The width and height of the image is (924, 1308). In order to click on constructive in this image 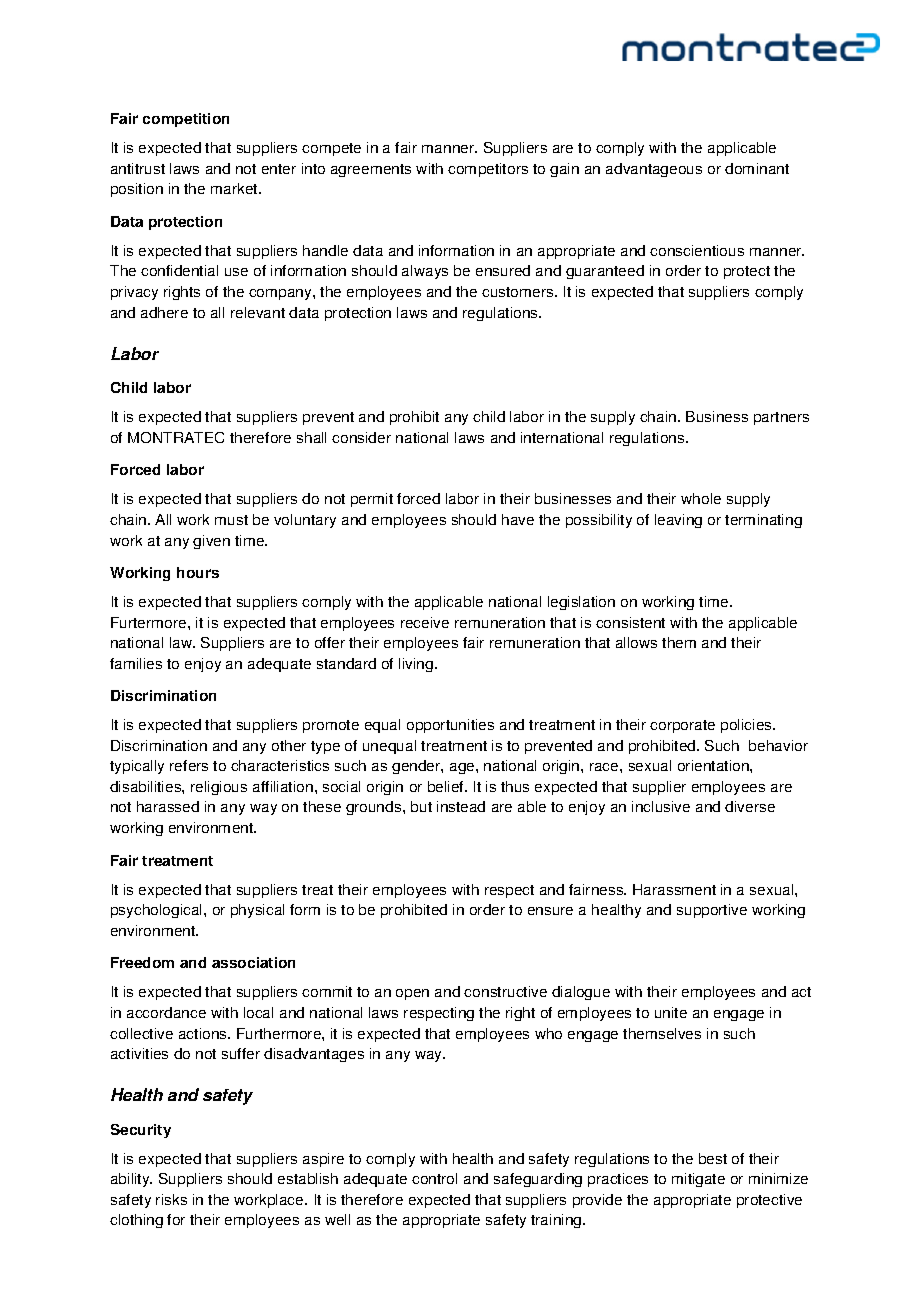, I will do `click(505, 991)`.
